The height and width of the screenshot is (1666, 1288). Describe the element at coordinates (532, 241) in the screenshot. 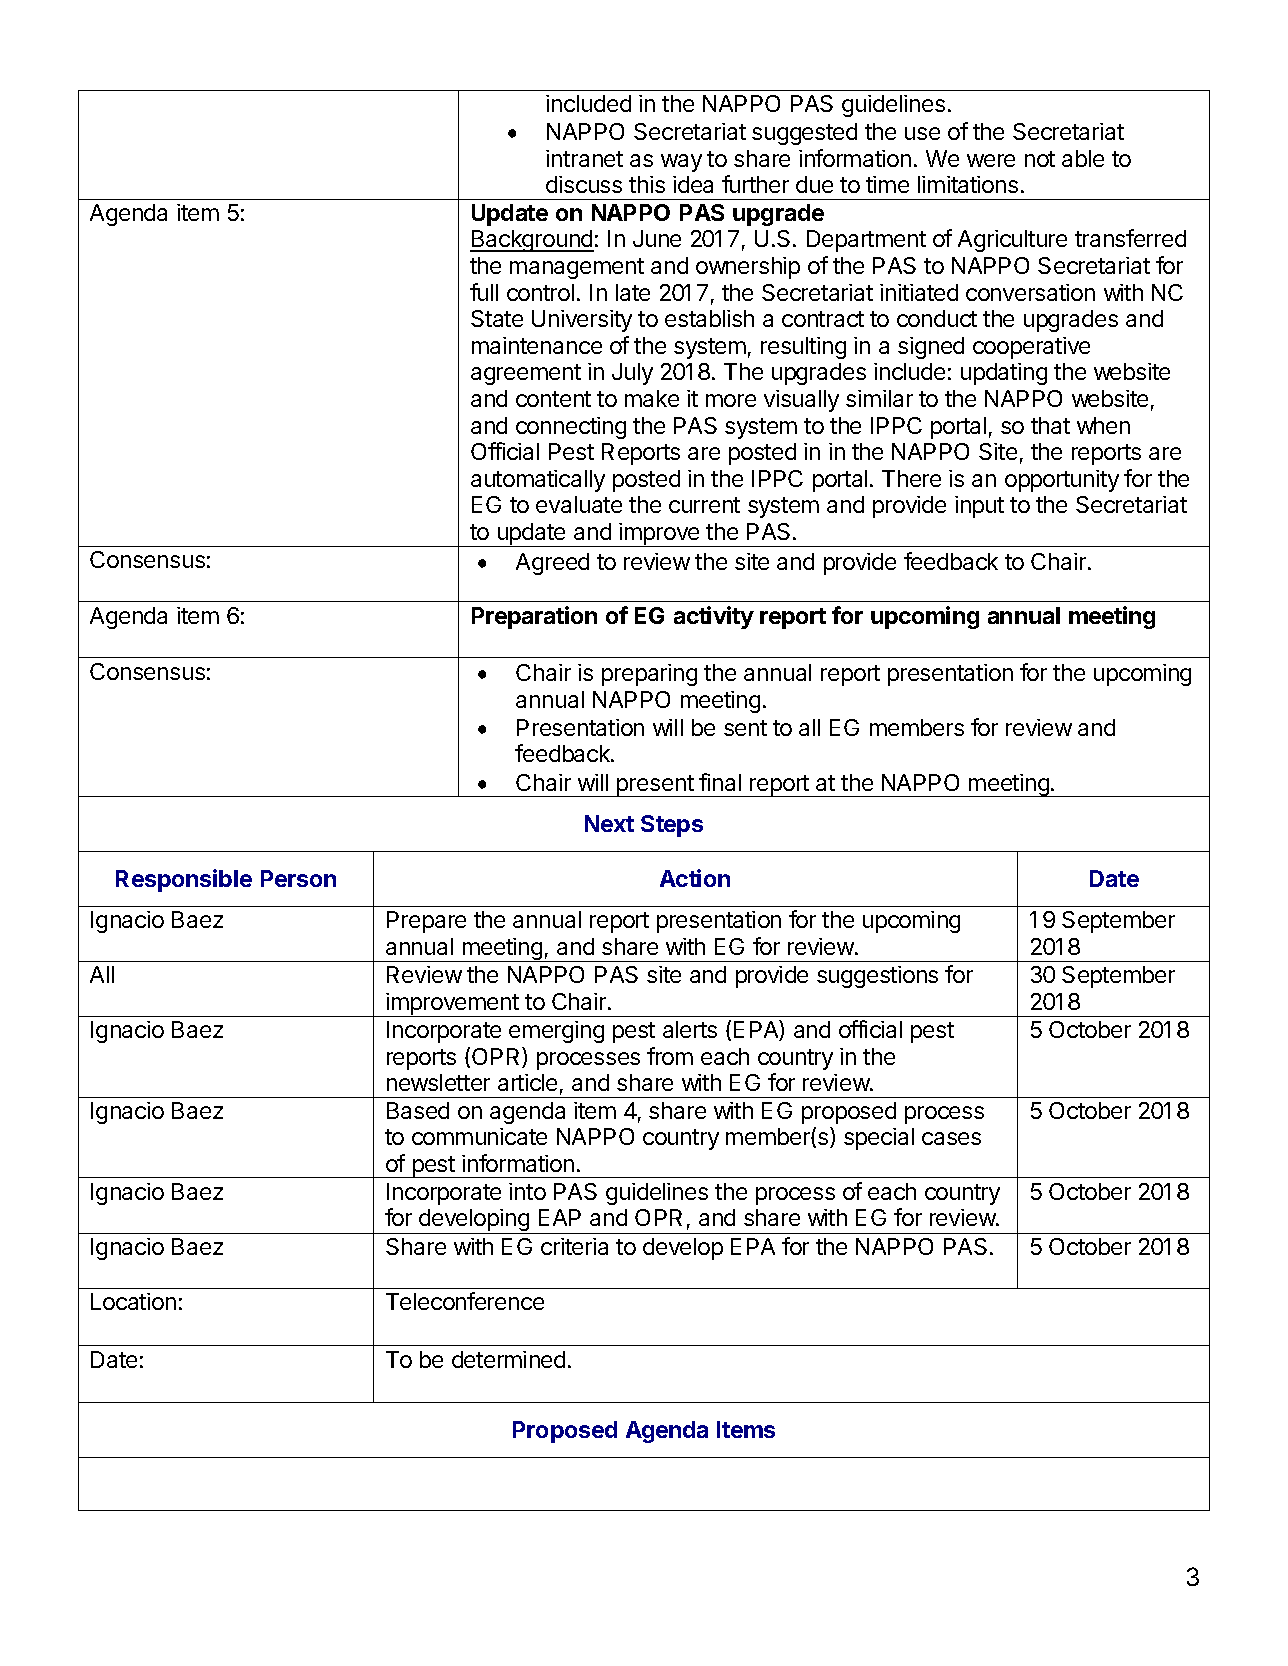

I see `Background` at that location.
